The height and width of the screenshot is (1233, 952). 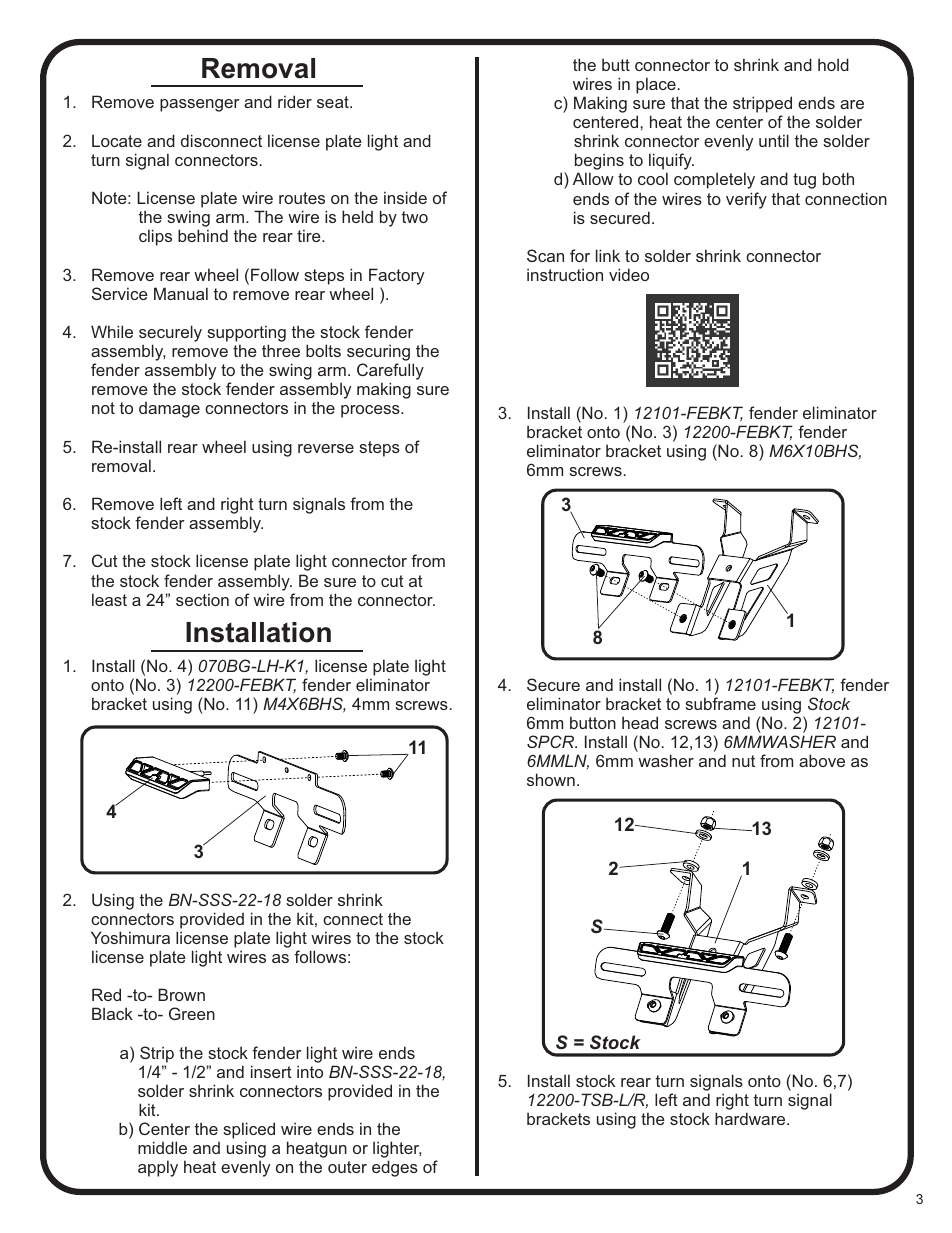 I want to click on middle, so click(x=162, y=1147).
